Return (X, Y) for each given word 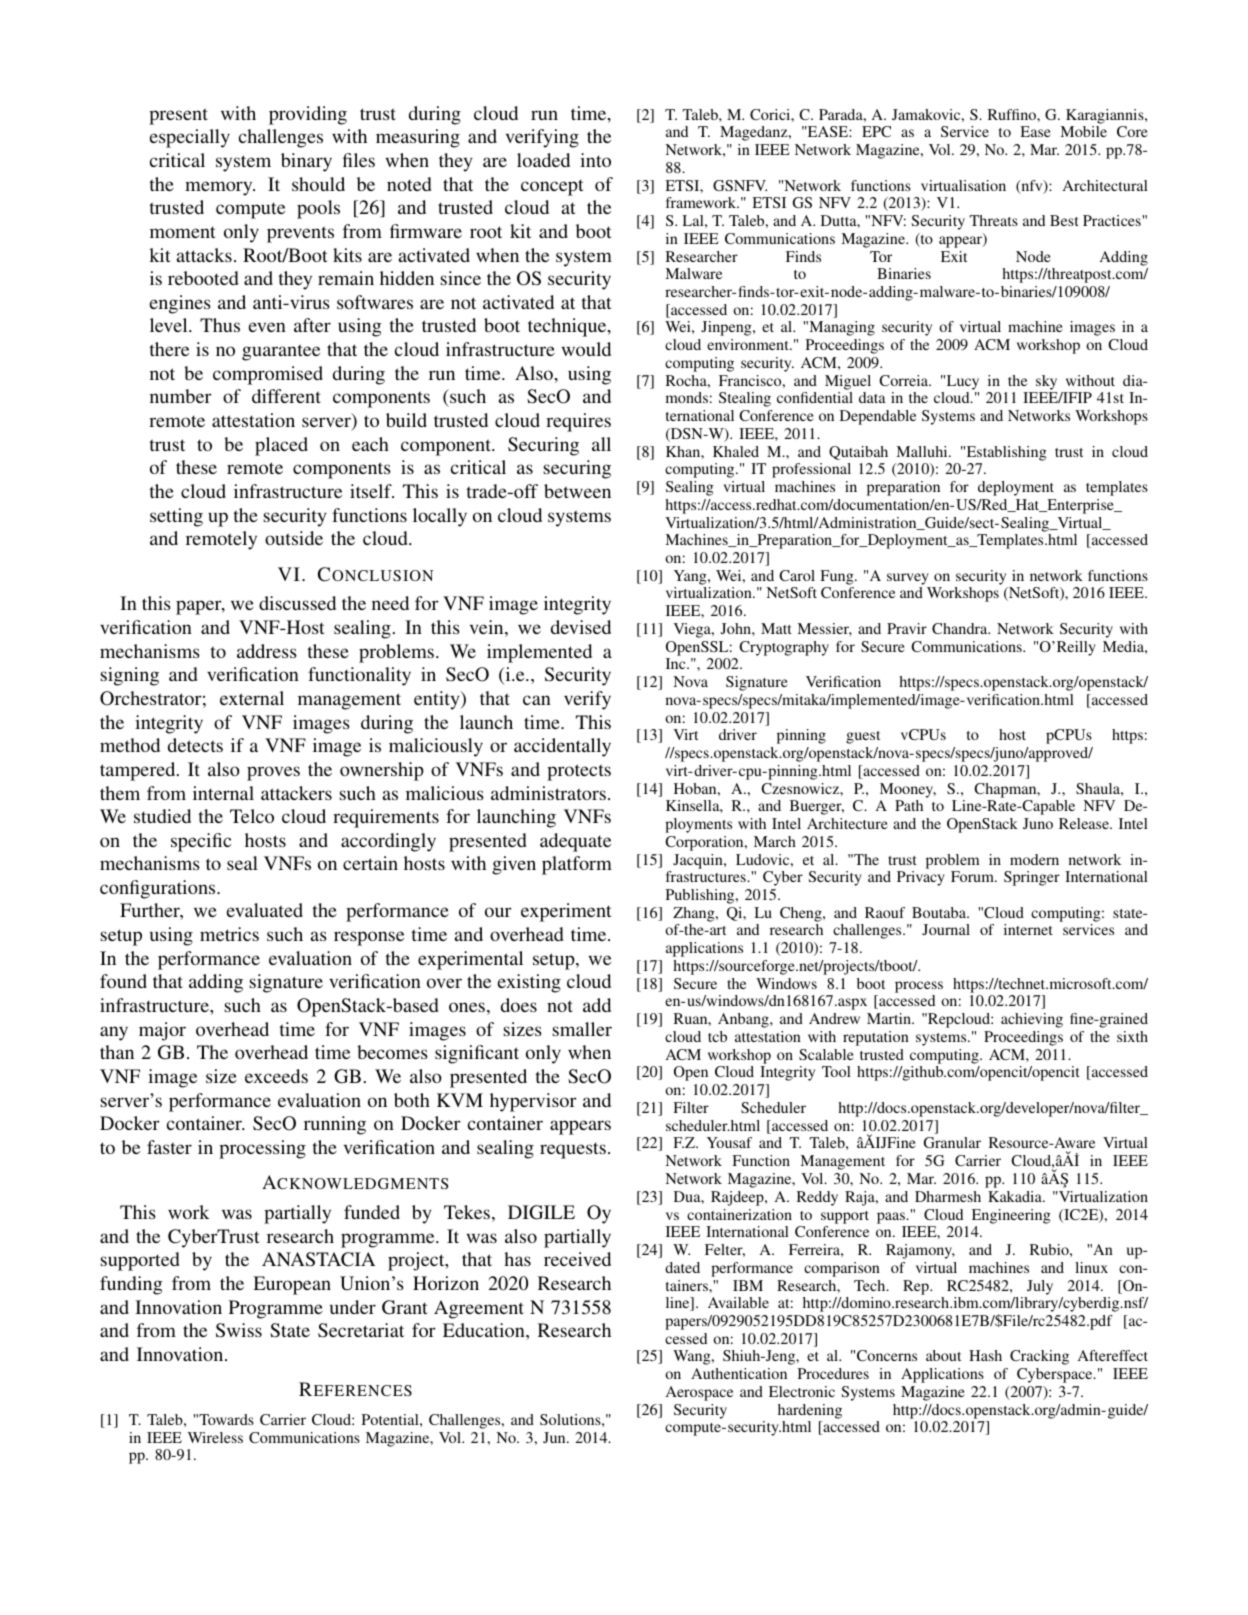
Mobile (1083, 131)
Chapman (1006, 790)
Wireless (215, 1437)
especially (190, 138)
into (595, 160)
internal (223, 793)
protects (579, 772)
